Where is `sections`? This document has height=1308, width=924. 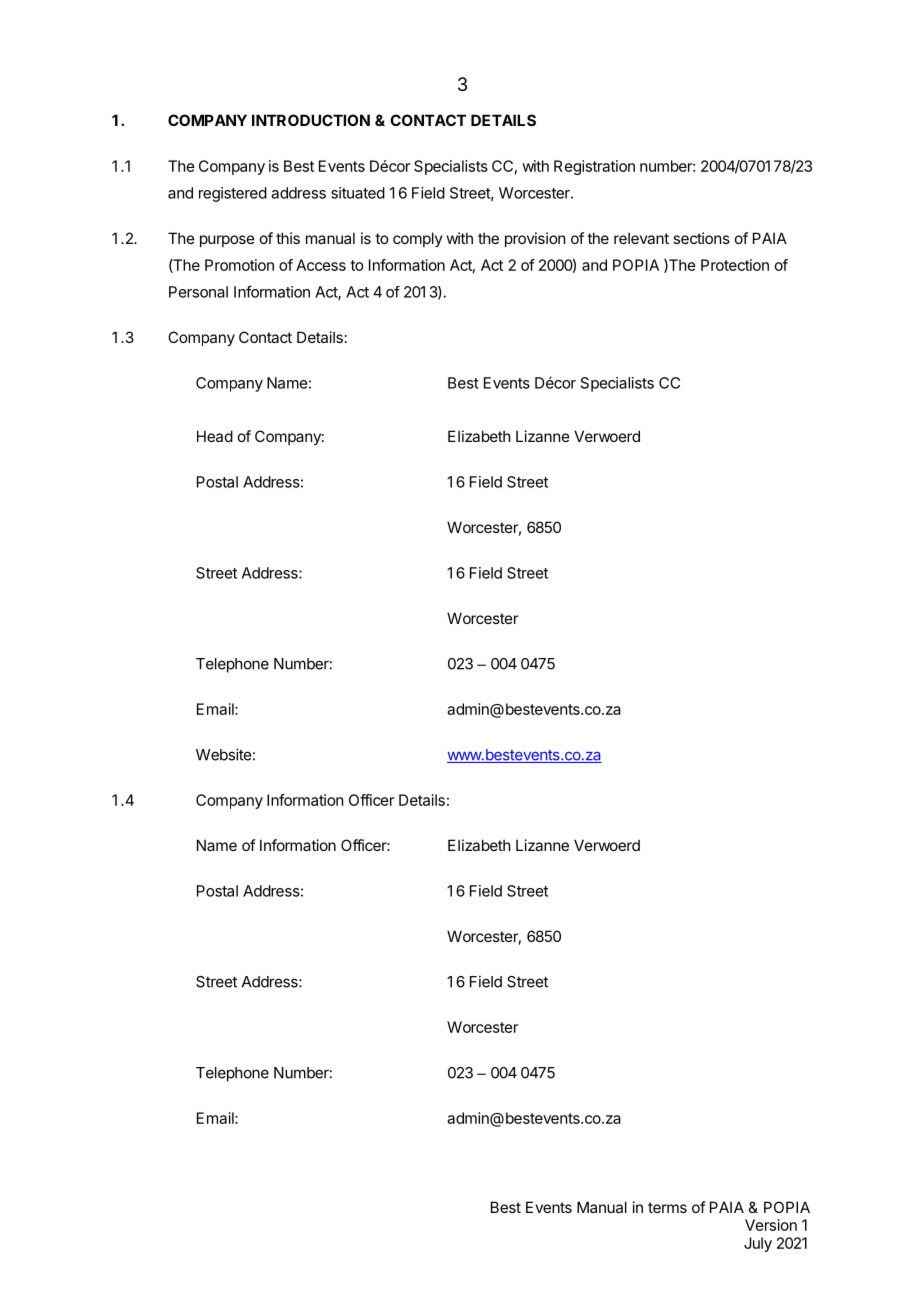
sections is located at coordinates (701, 238).
